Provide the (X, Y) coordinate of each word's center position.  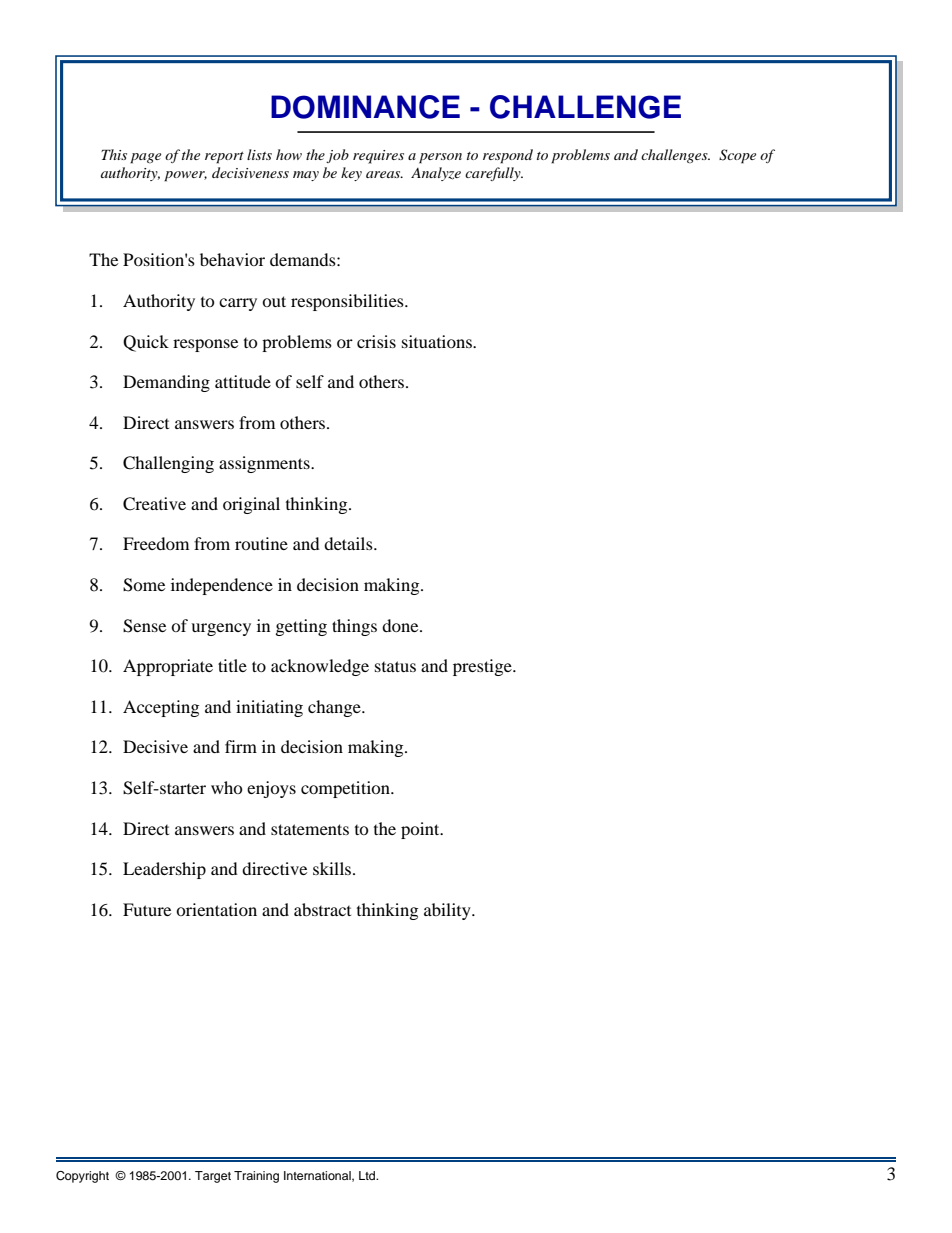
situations (438, 341)
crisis (376, 341)
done (401, 625)
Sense (144, 626)
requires (378, 157)
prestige (483, 667)
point (421, 830)
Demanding (166, 383)
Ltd (368, 1175)
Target (213, 1177)
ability (448, 911)
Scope (737, 156)
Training (256, 1177)
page (145, 158)
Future (147, 909)
